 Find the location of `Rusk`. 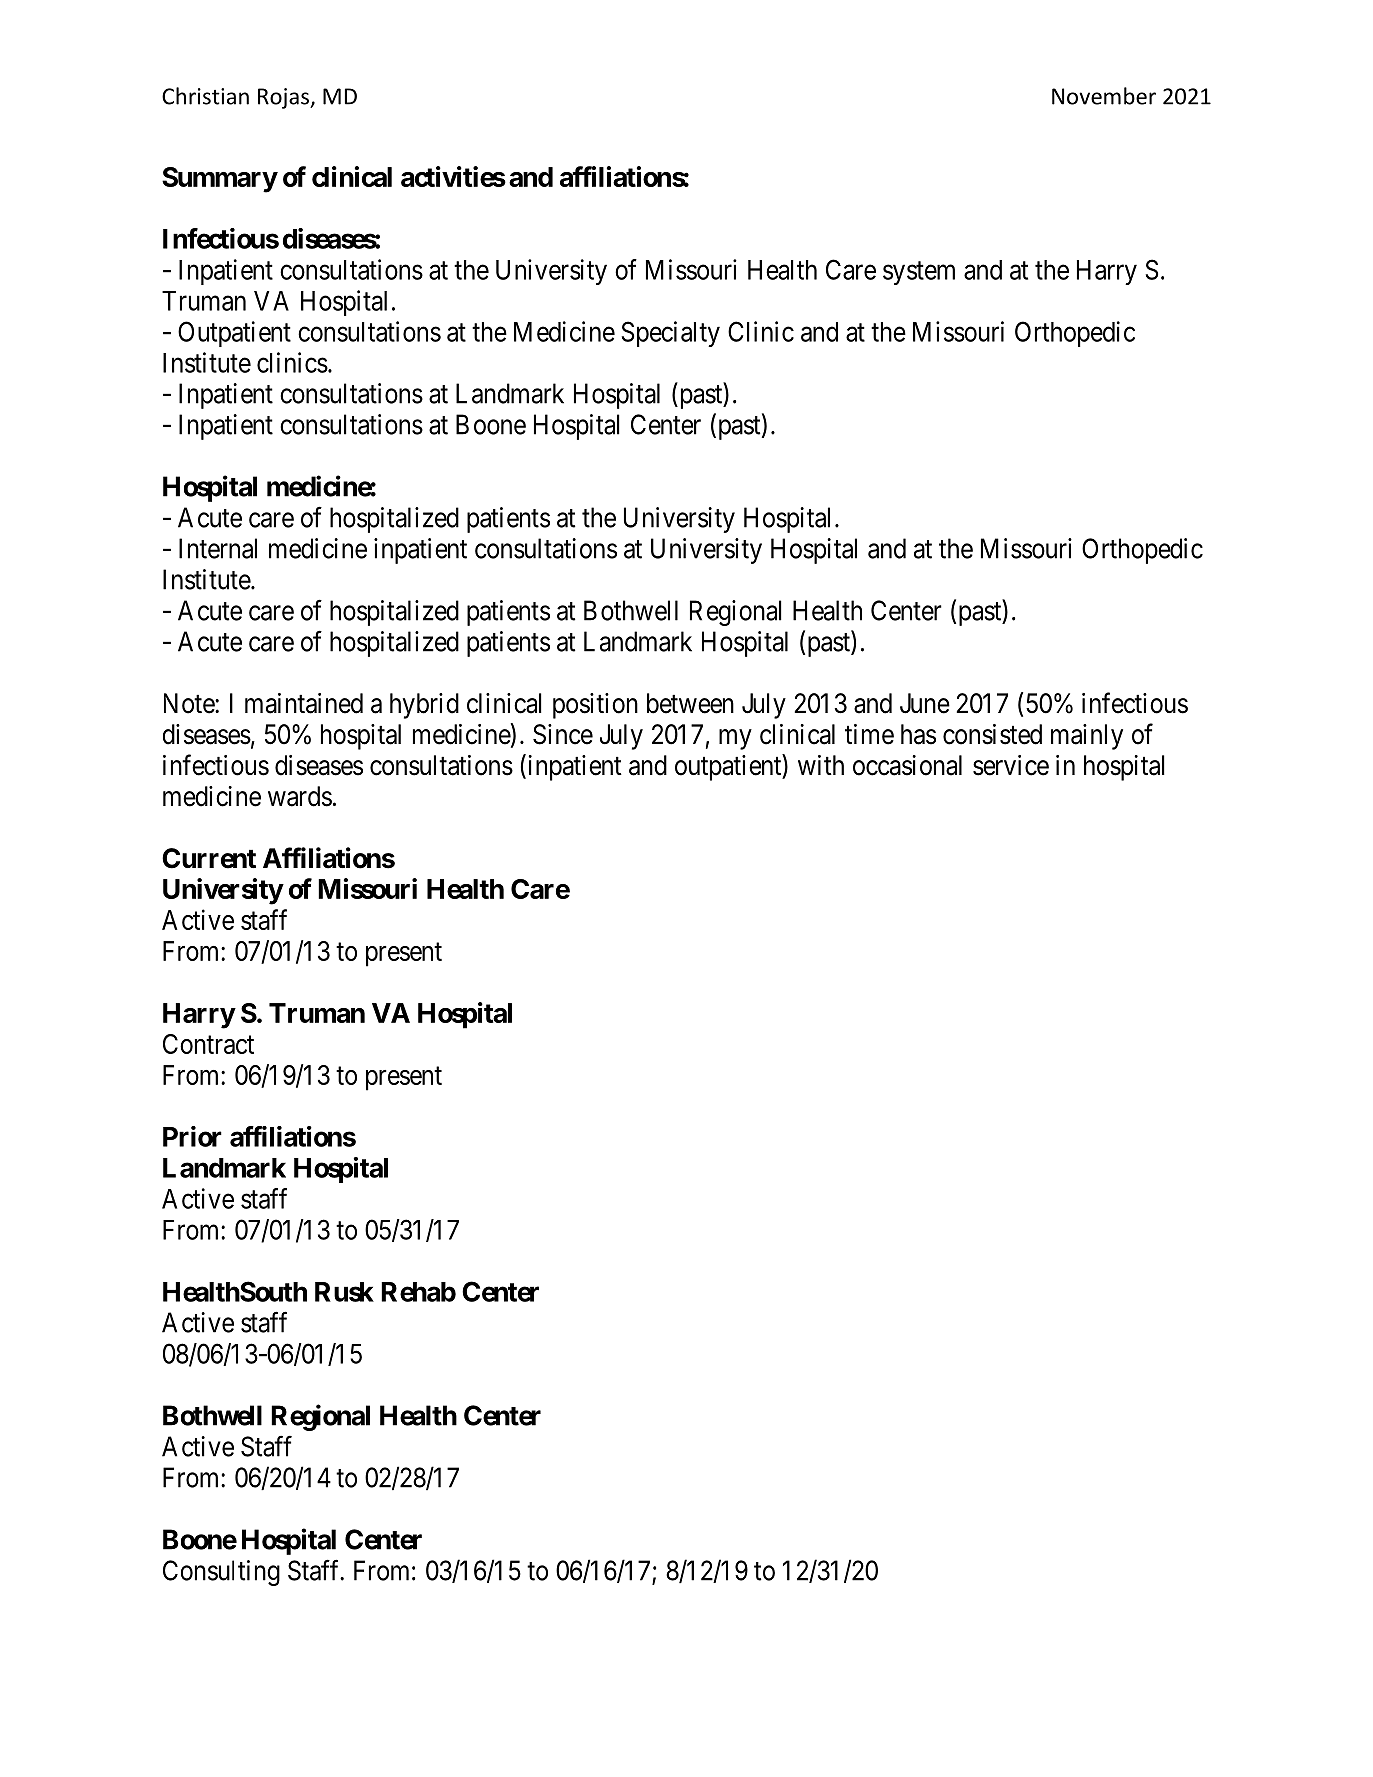

Rusk is located at coordinates (344, 1292).
